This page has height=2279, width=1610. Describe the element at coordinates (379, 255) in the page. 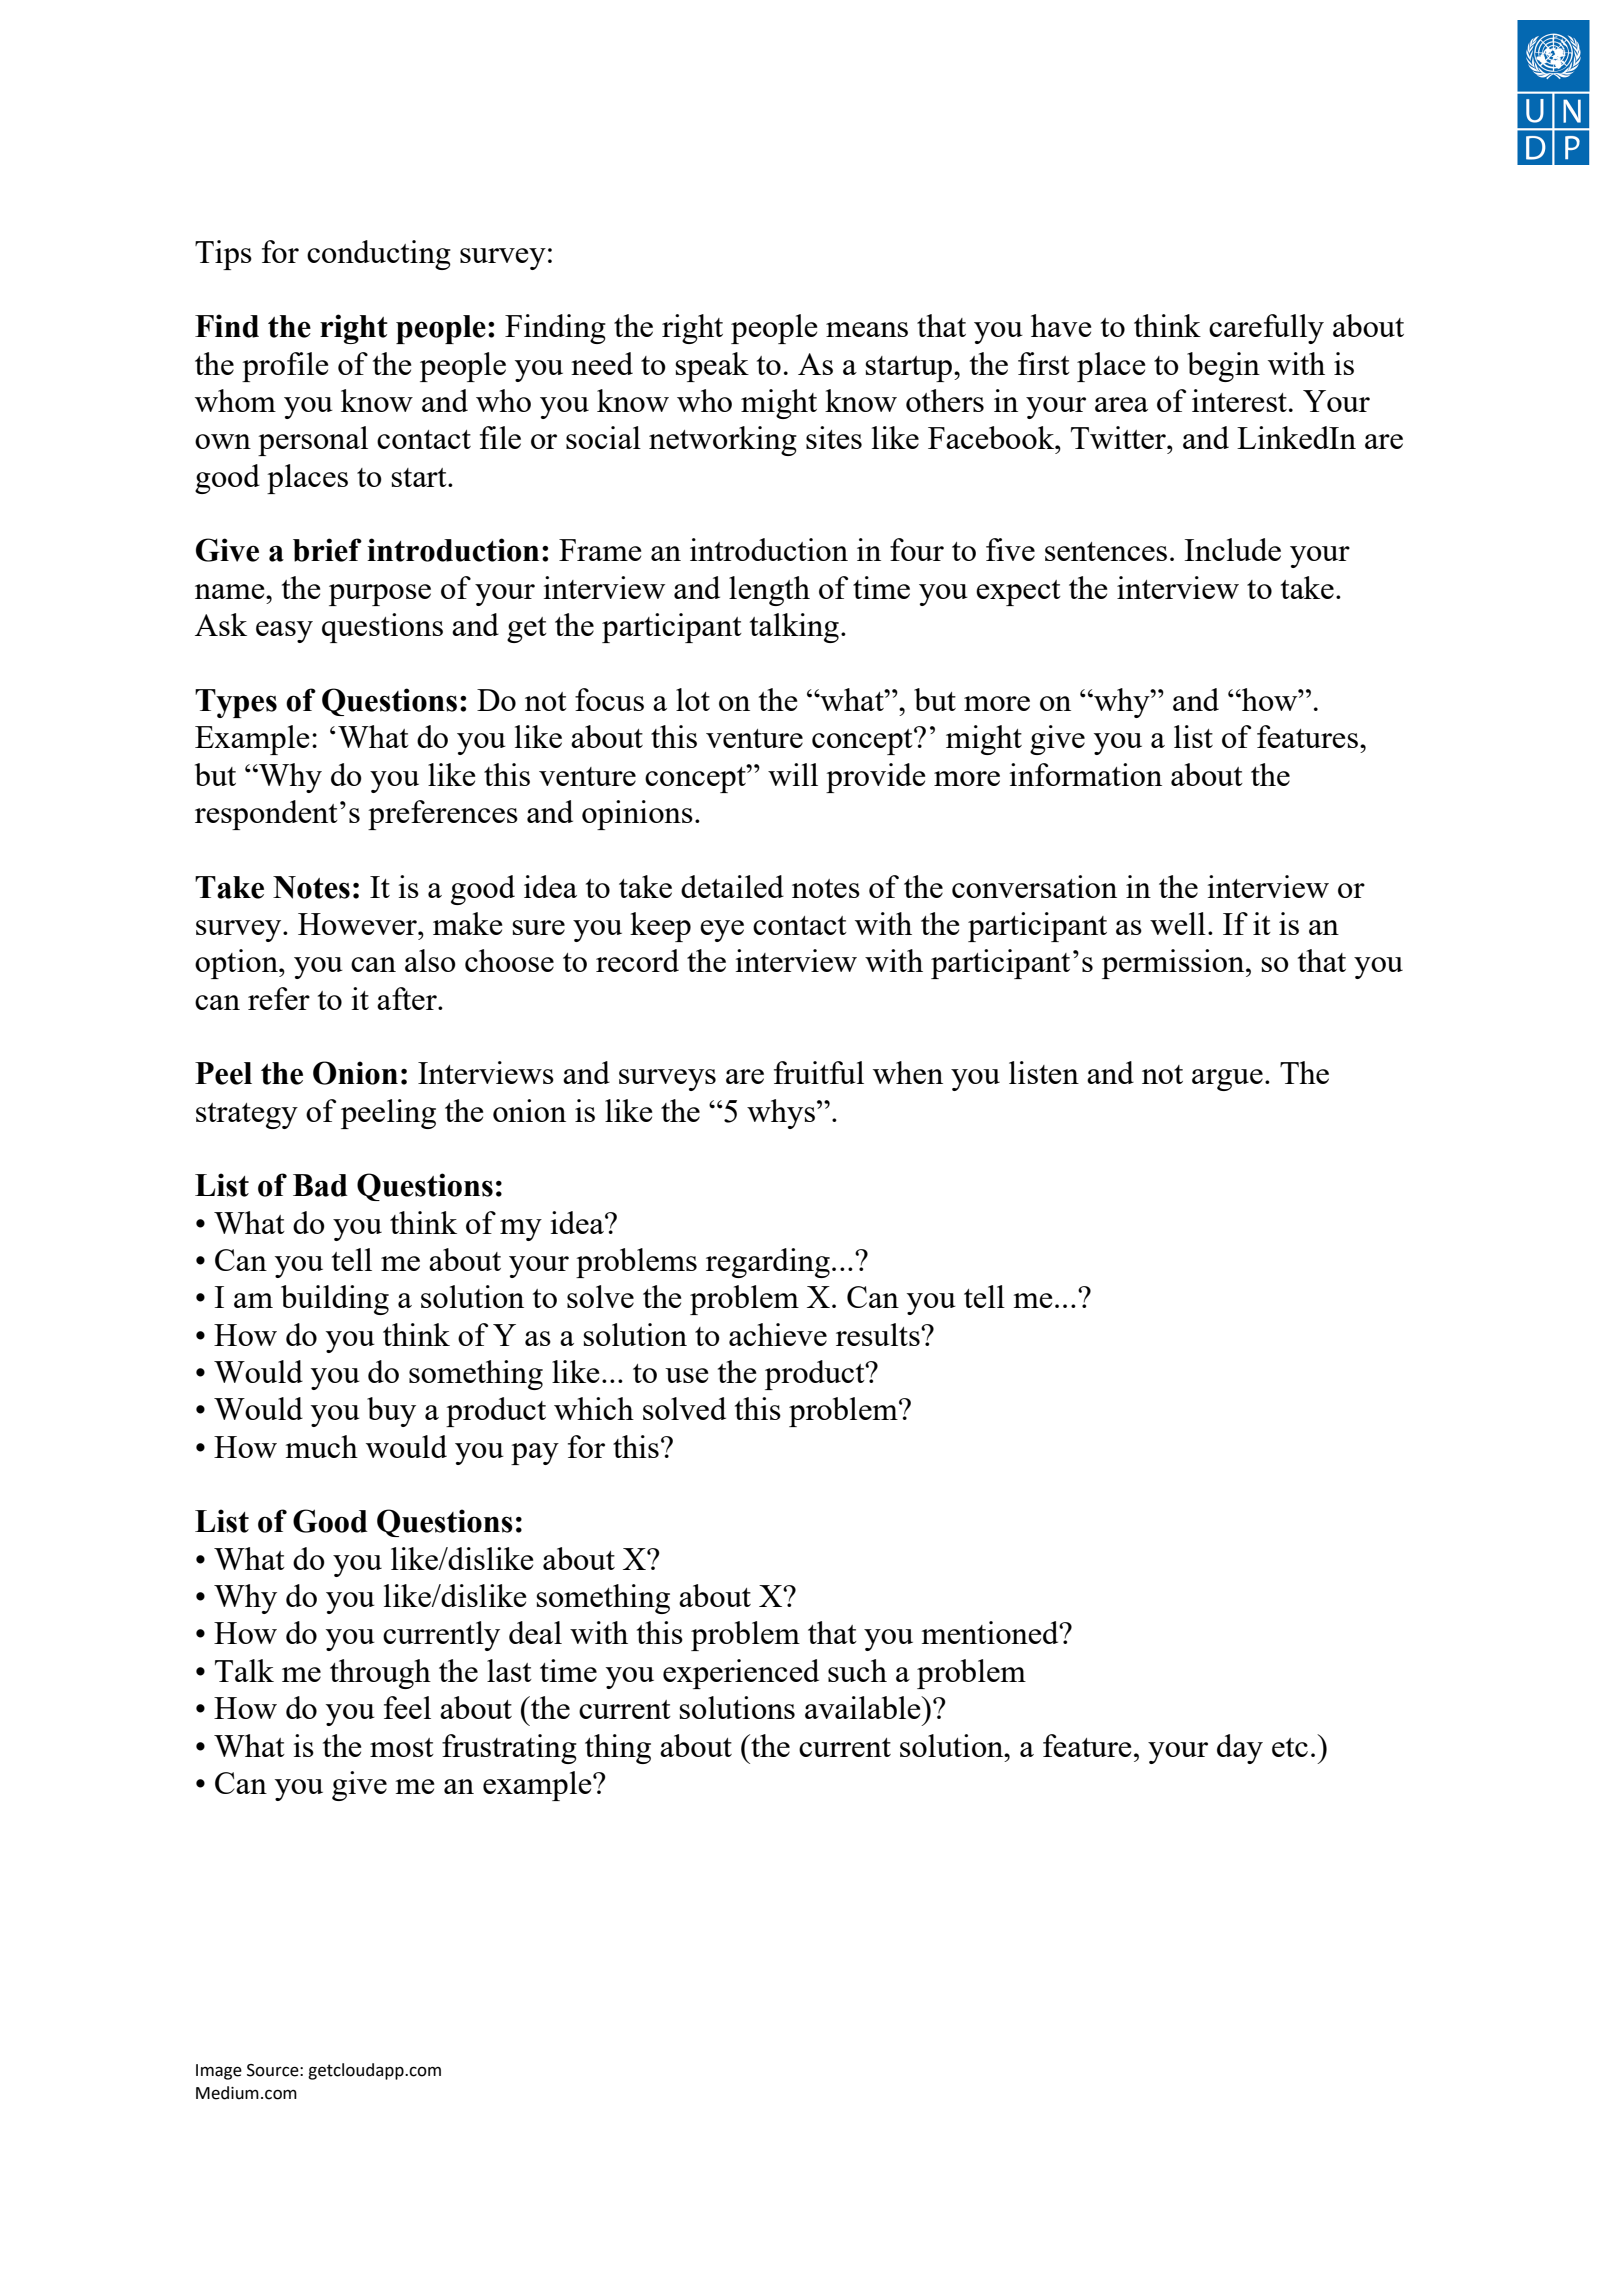

I see `conducting` at that location.
